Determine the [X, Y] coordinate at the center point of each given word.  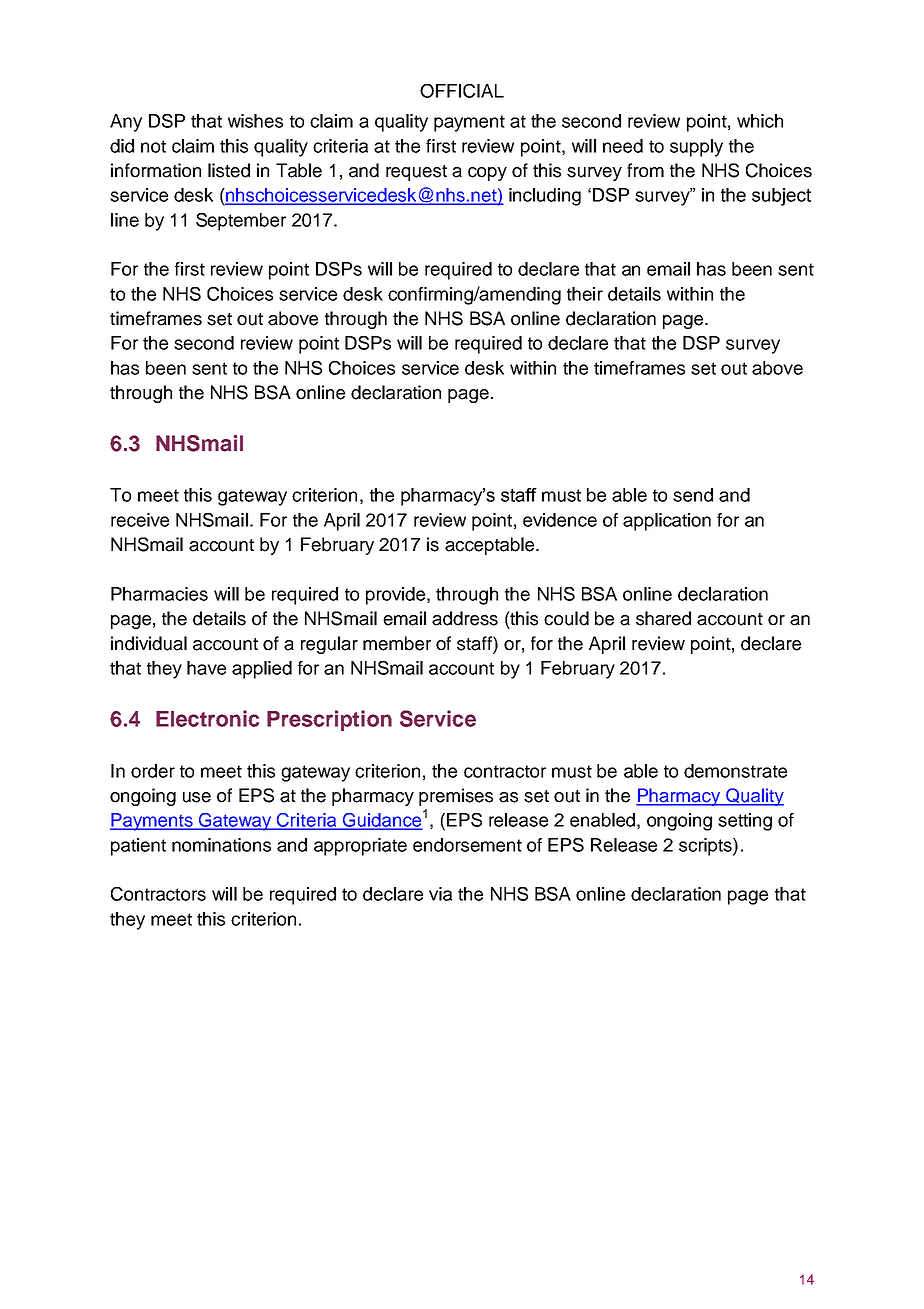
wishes [255, 121]
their [585, 294]
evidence [560, 520]
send [693, 495]
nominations [221, 845]
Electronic [207, 718]
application [667, 522]
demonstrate [735, 771]
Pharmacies [159, 594]
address [465, 618]
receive [140, 520]
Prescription [329, 720]
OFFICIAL [462, 90]
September [241, 222]
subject [781, 197]
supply [696, 148]
